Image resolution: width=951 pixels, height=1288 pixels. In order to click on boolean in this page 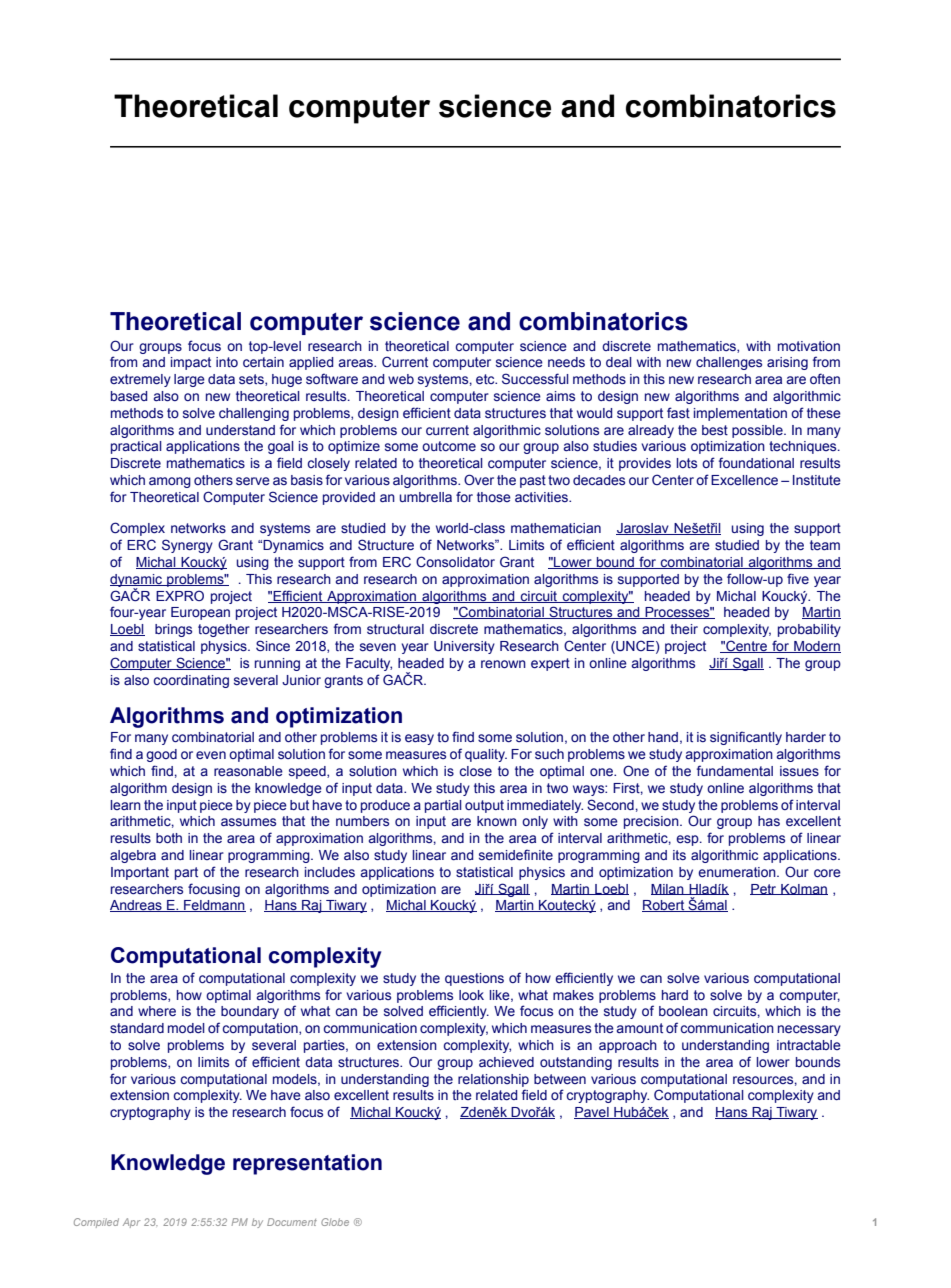, I will do `click(683, 1011)`.
